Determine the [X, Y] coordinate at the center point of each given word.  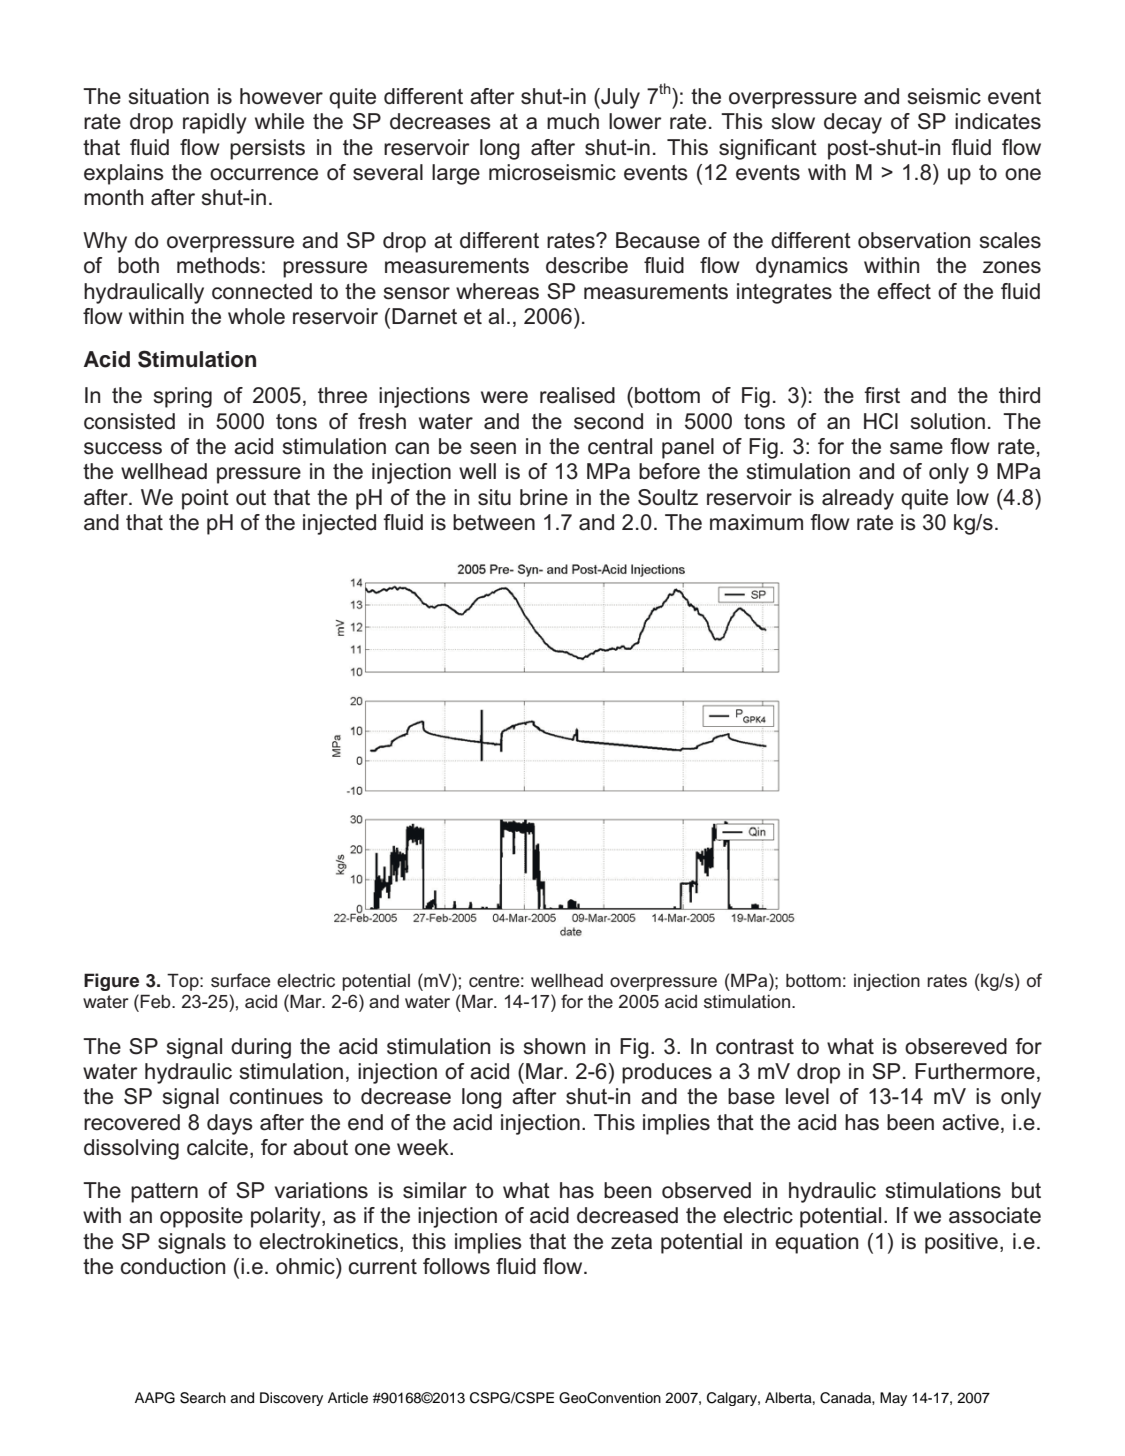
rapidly [215, 123]
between [494, 522]
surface [240, 980]
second [608, 421]
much [573, 121]
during [261, 1048]
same [916, 448]
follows [456, 1266]
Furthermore [975, 1071]
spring [183, 397]
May [893, 1399]
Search [203, 1398]
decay [853, 123]
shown [554, 1046]
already [858, 499]
